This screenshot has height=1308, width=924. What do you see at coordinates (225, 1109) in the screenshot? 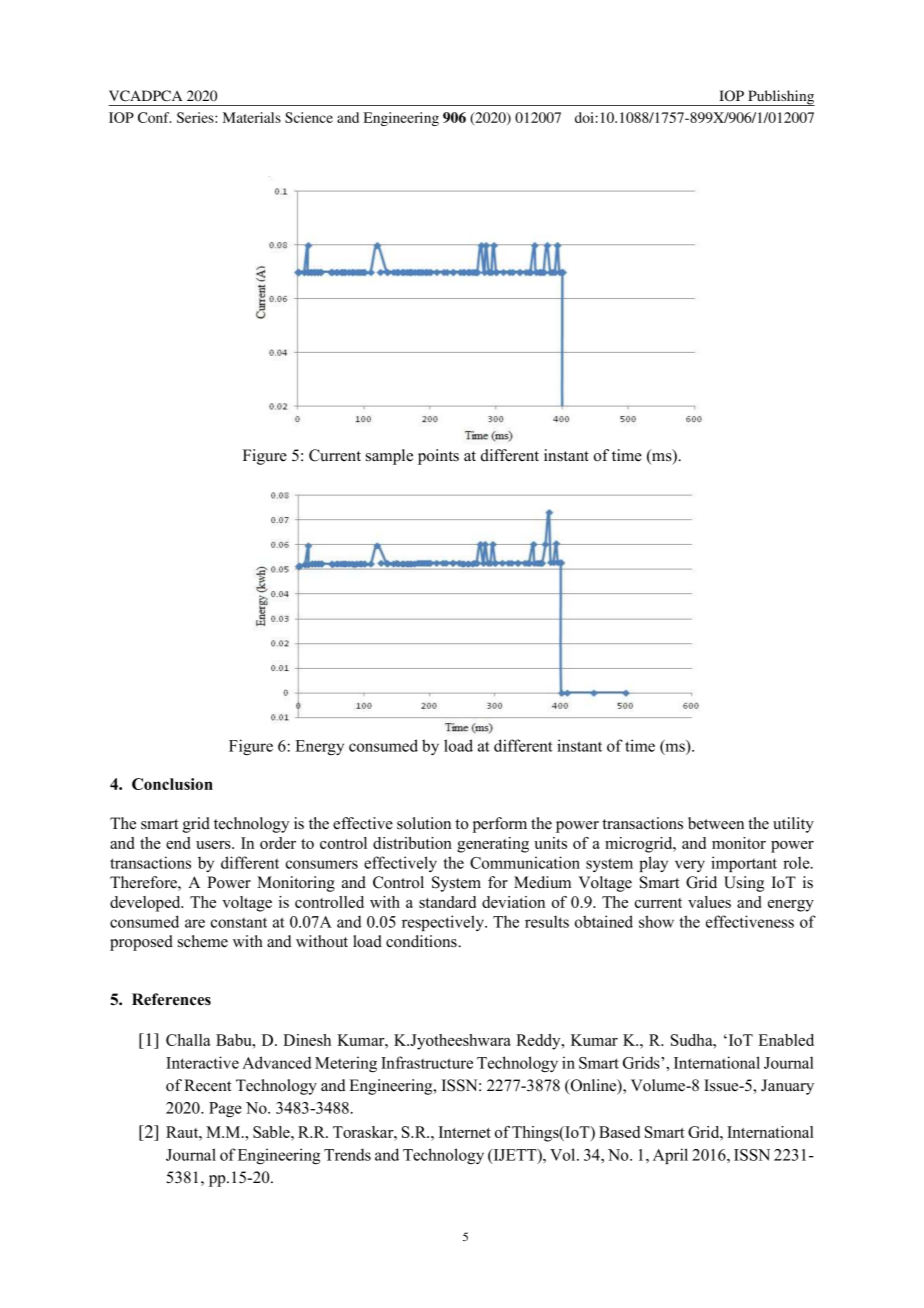
I see `Page` at bounding box center [225, 1109].
